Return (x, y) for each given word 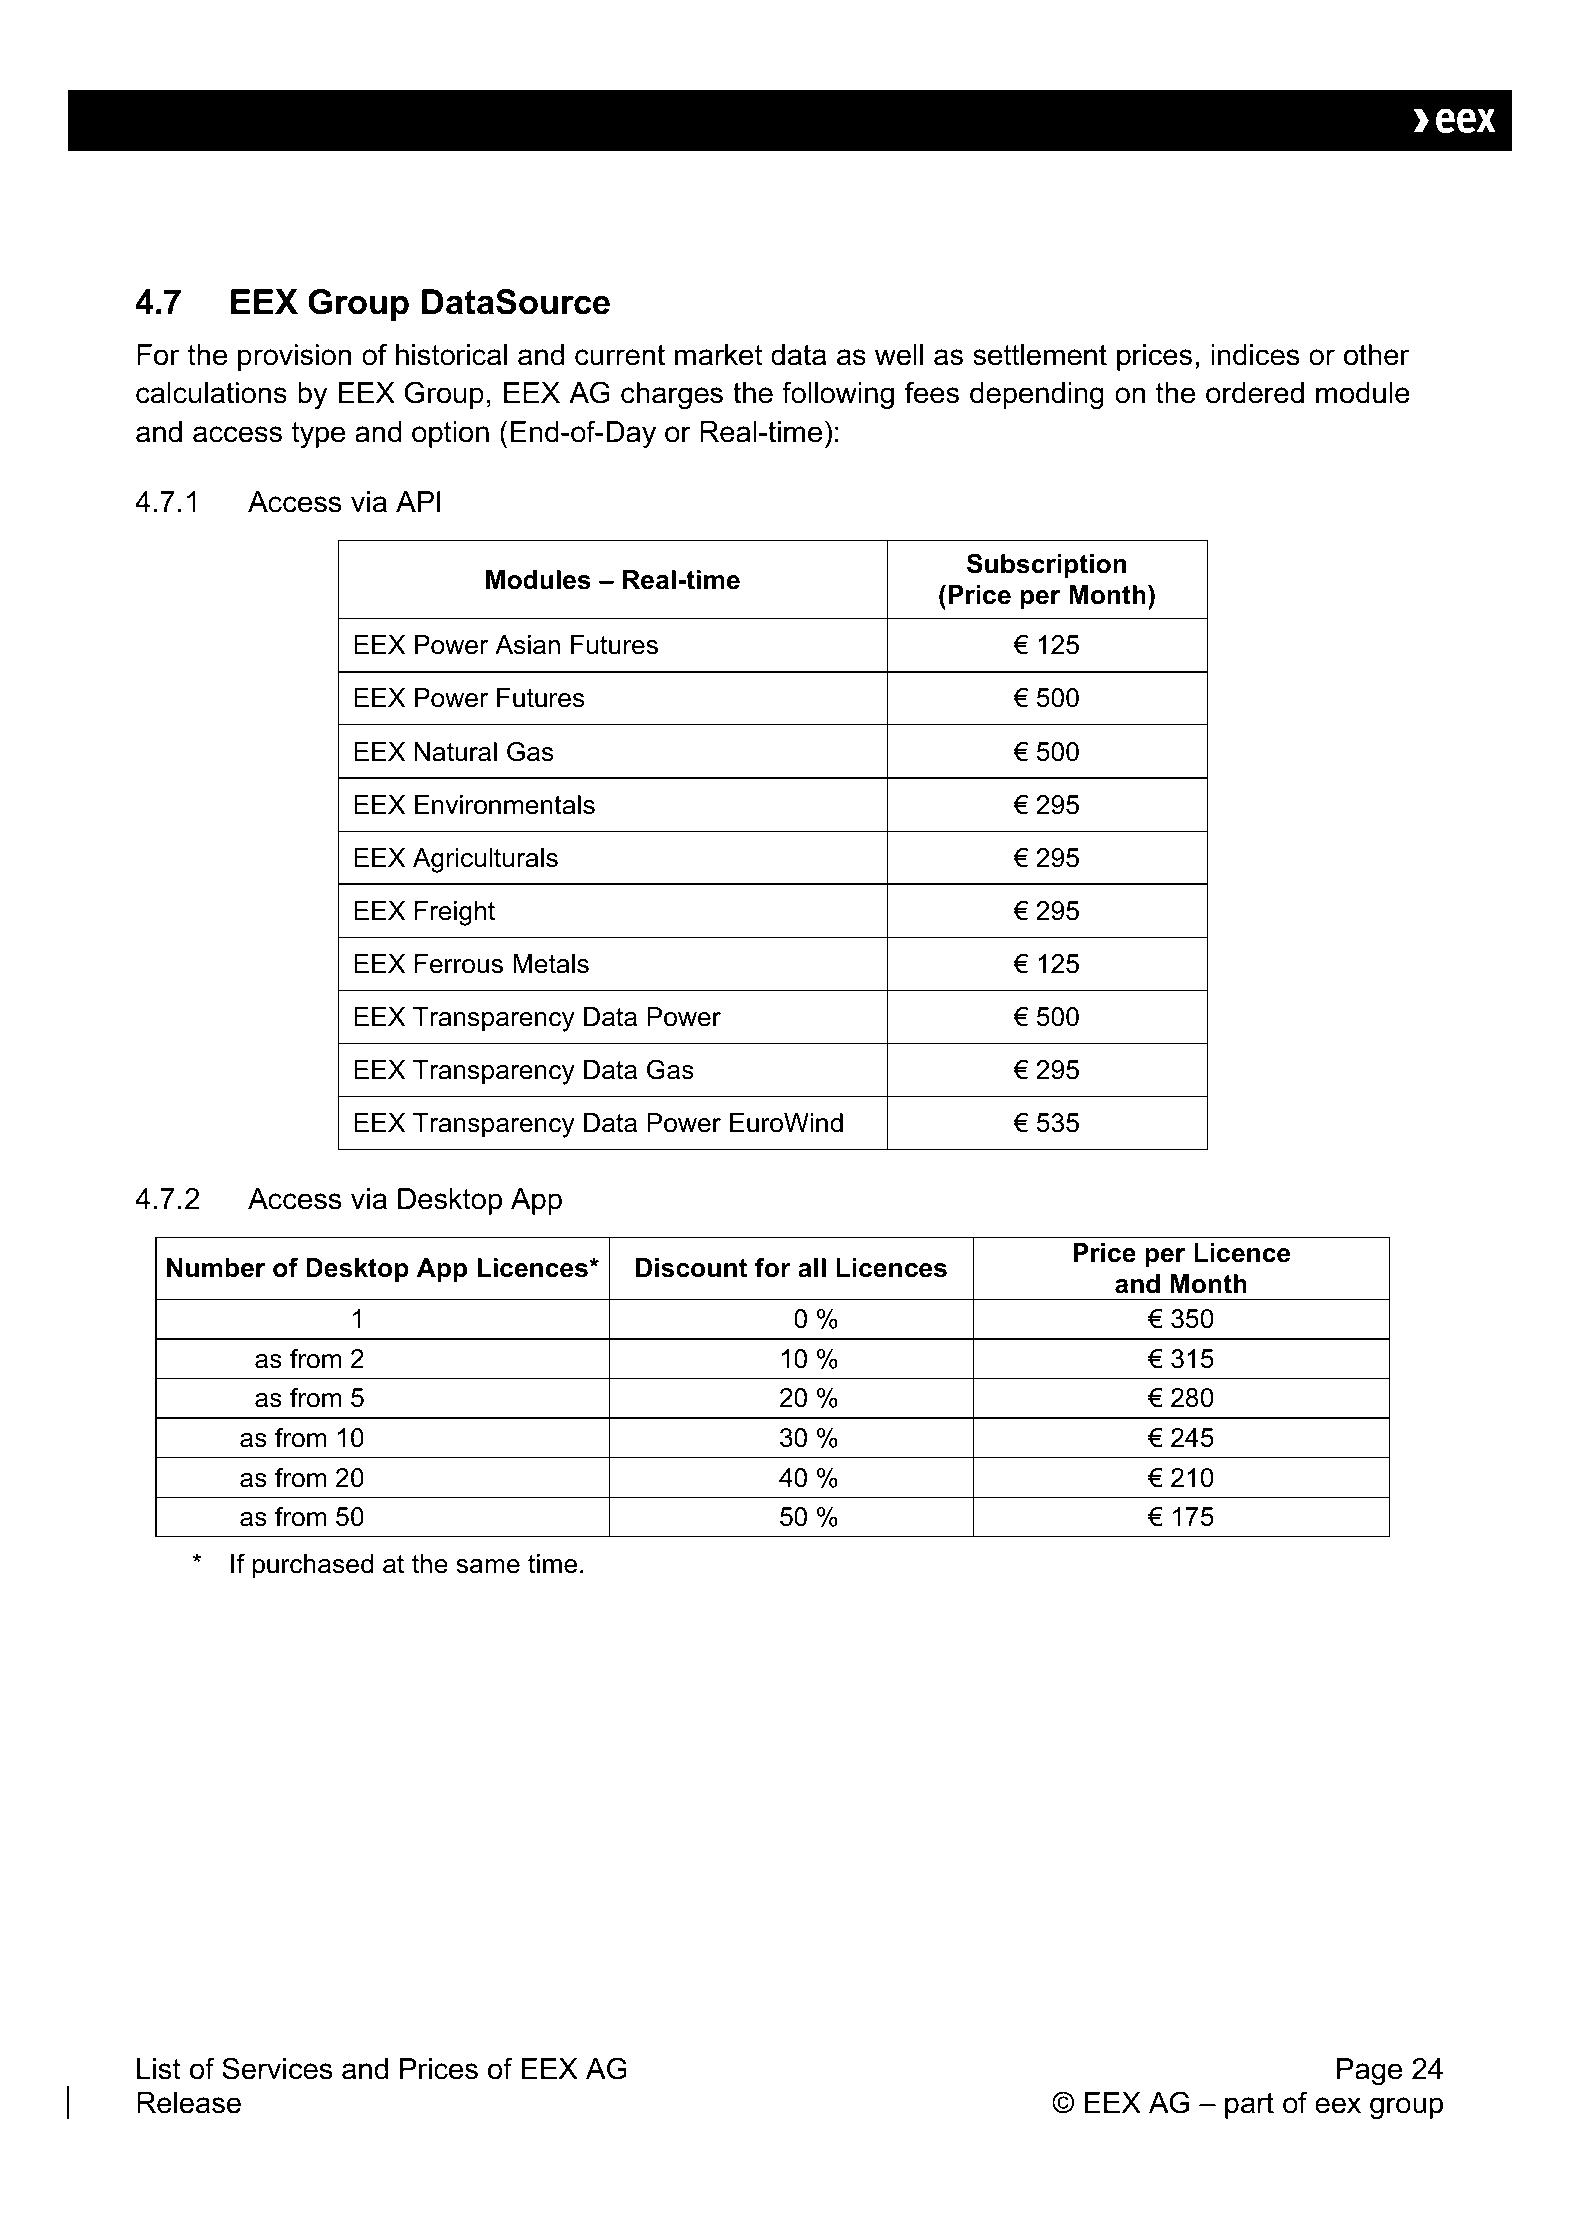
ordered (1255, 393)
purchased (313, 1566)
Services (277, 2068)
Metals (551, 964)
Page (1369, 2071)
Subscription (1046, 566)
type (318, 435)
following (838, 395)
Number (216, 1268)
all (812, 1268)
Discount (691, 1268)
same (488, 1566)
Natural (455, 752)
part (1249, 2105)
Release (189, 2103)
